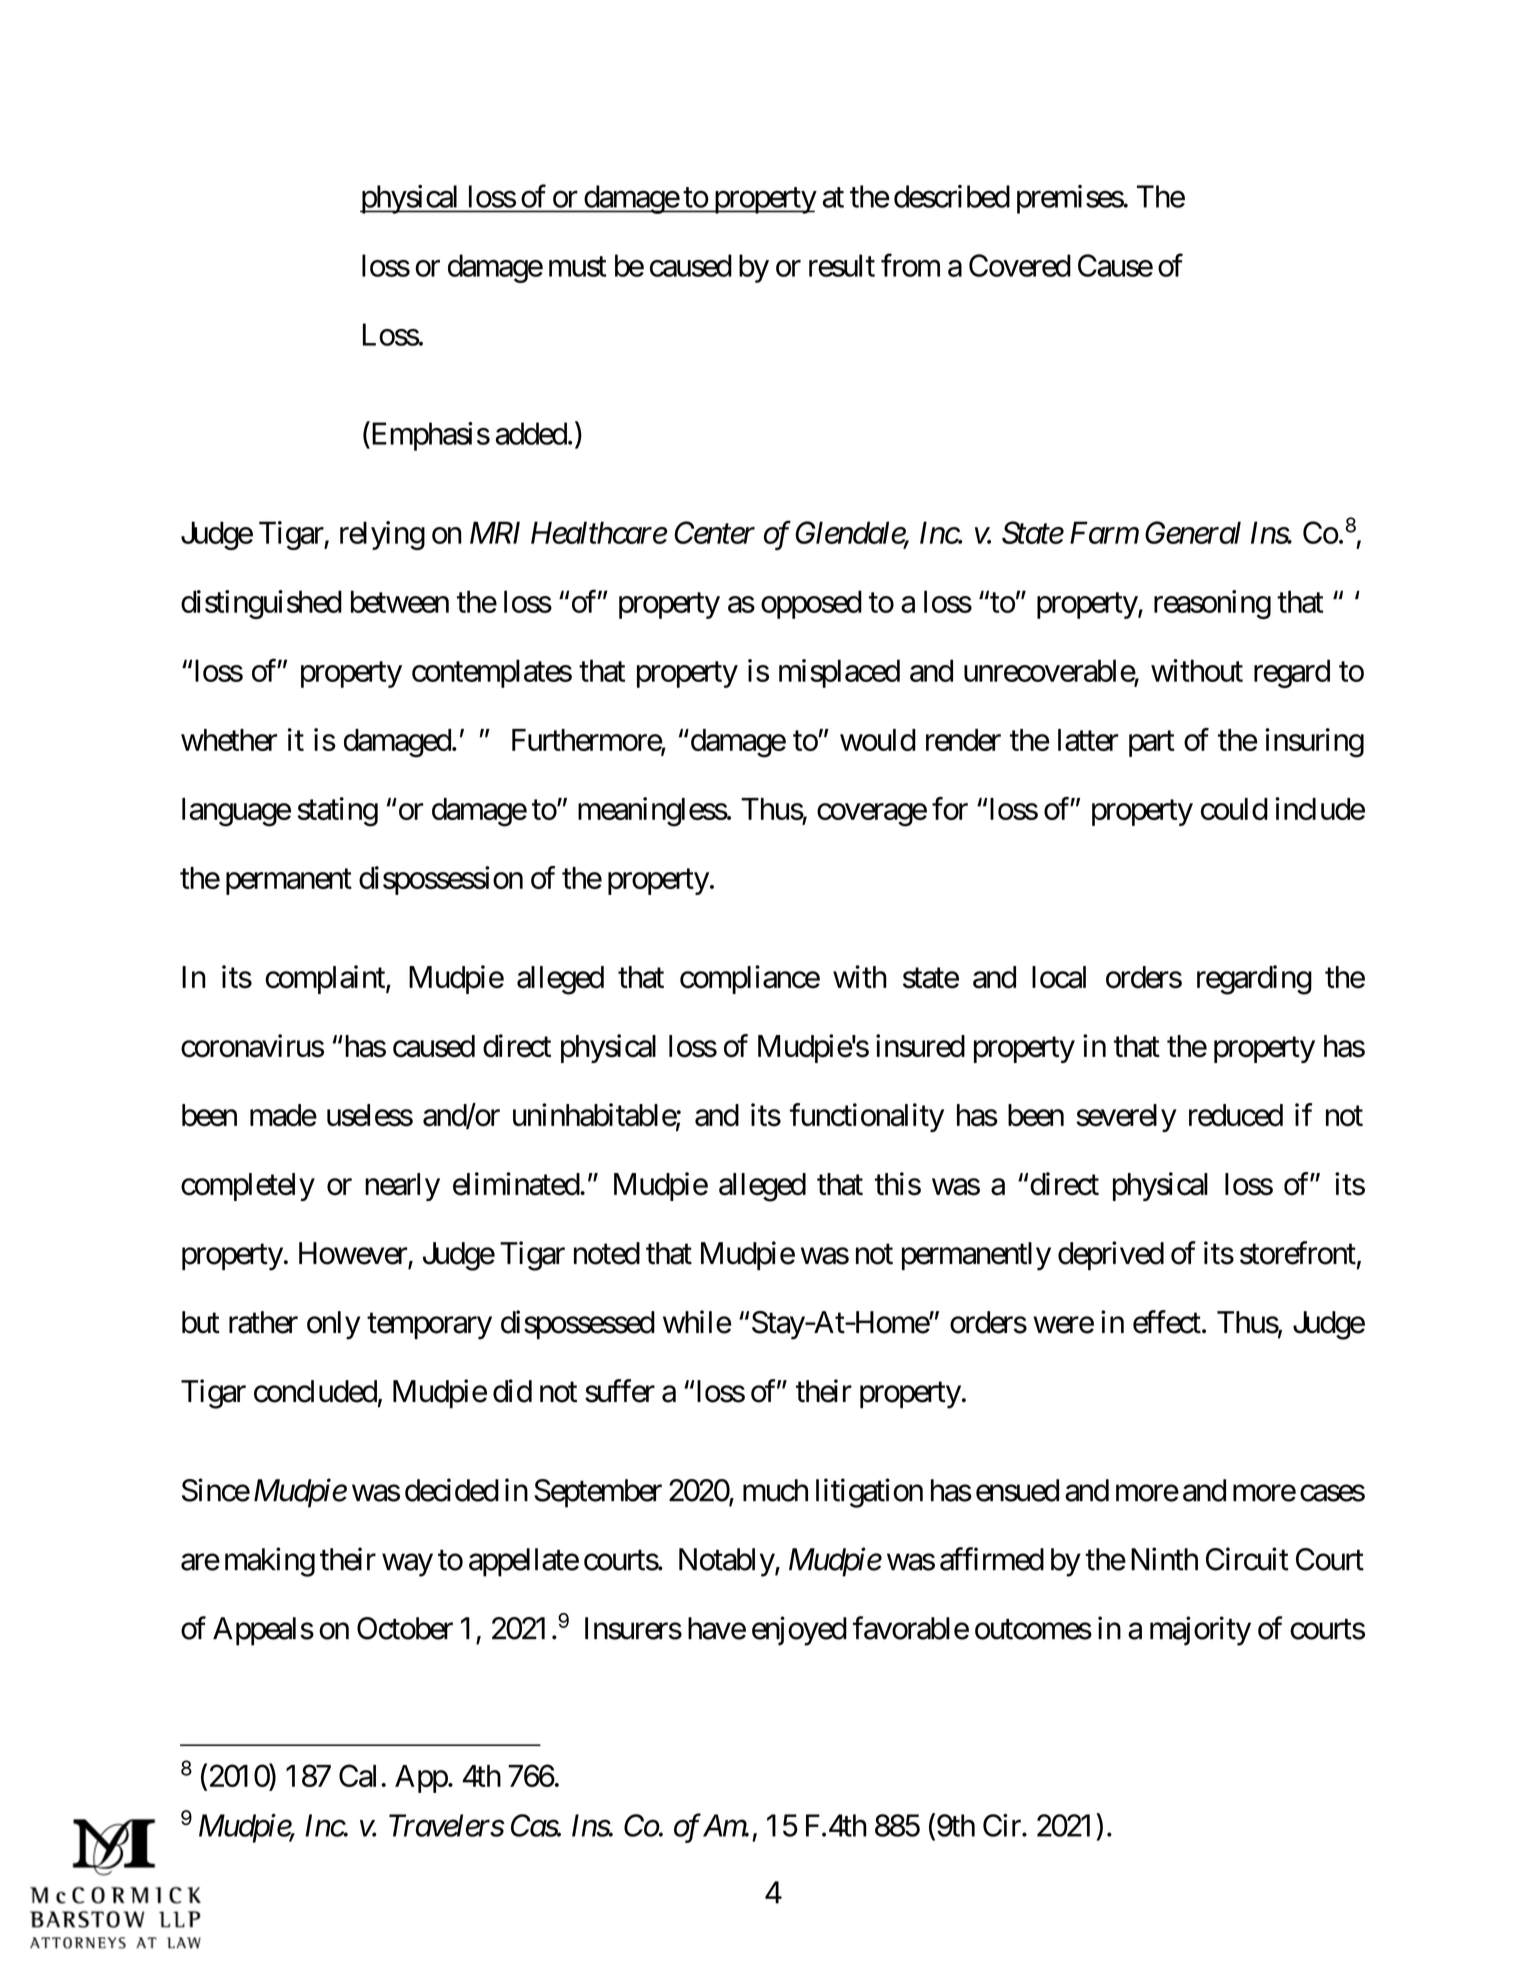 The image size is (1531, 1981). What do you see at coordinates (229, 740) in the screenshot?
I see `whether` at bounding box center [229, 740].
